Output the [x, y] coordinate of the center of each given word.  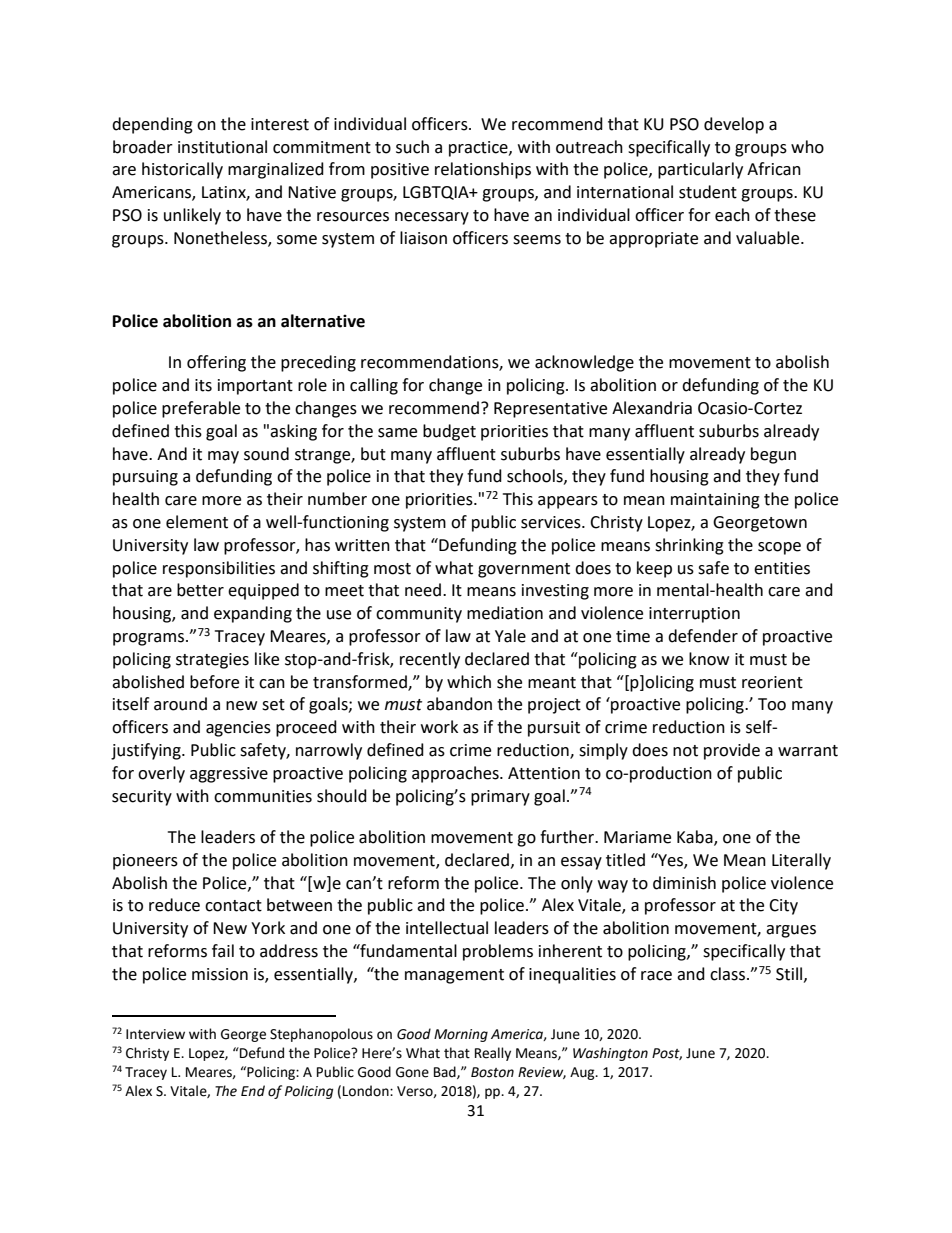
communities [263, 796]
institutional [222, 147]
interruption [694, 615]
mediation [505, 613]
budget [449, 432]
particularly [700, 170]
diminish [684, 883]
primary [500, 798]
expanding [253, 614]
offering [216, 363]
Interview [155, 1034]
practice [479, 149]
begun [773, 455]
